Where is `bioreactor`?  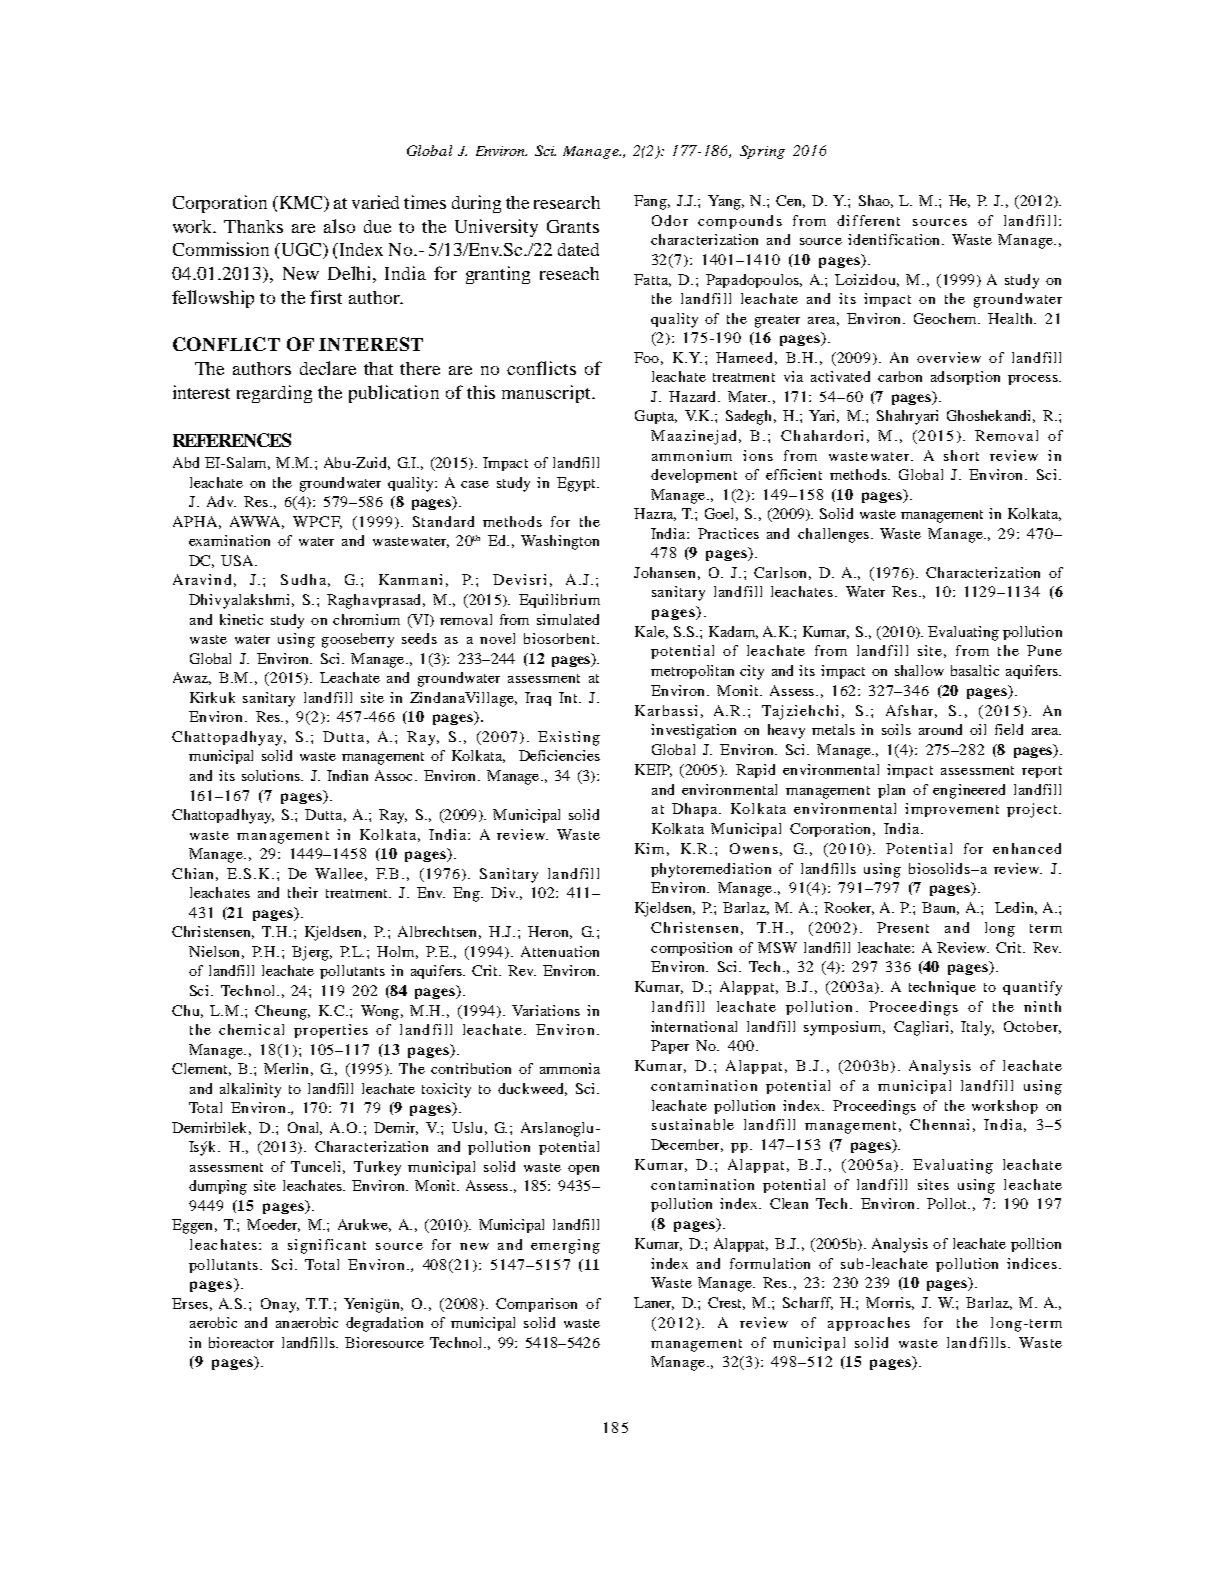 bioreactor is located at coordinates (241, 1342).
